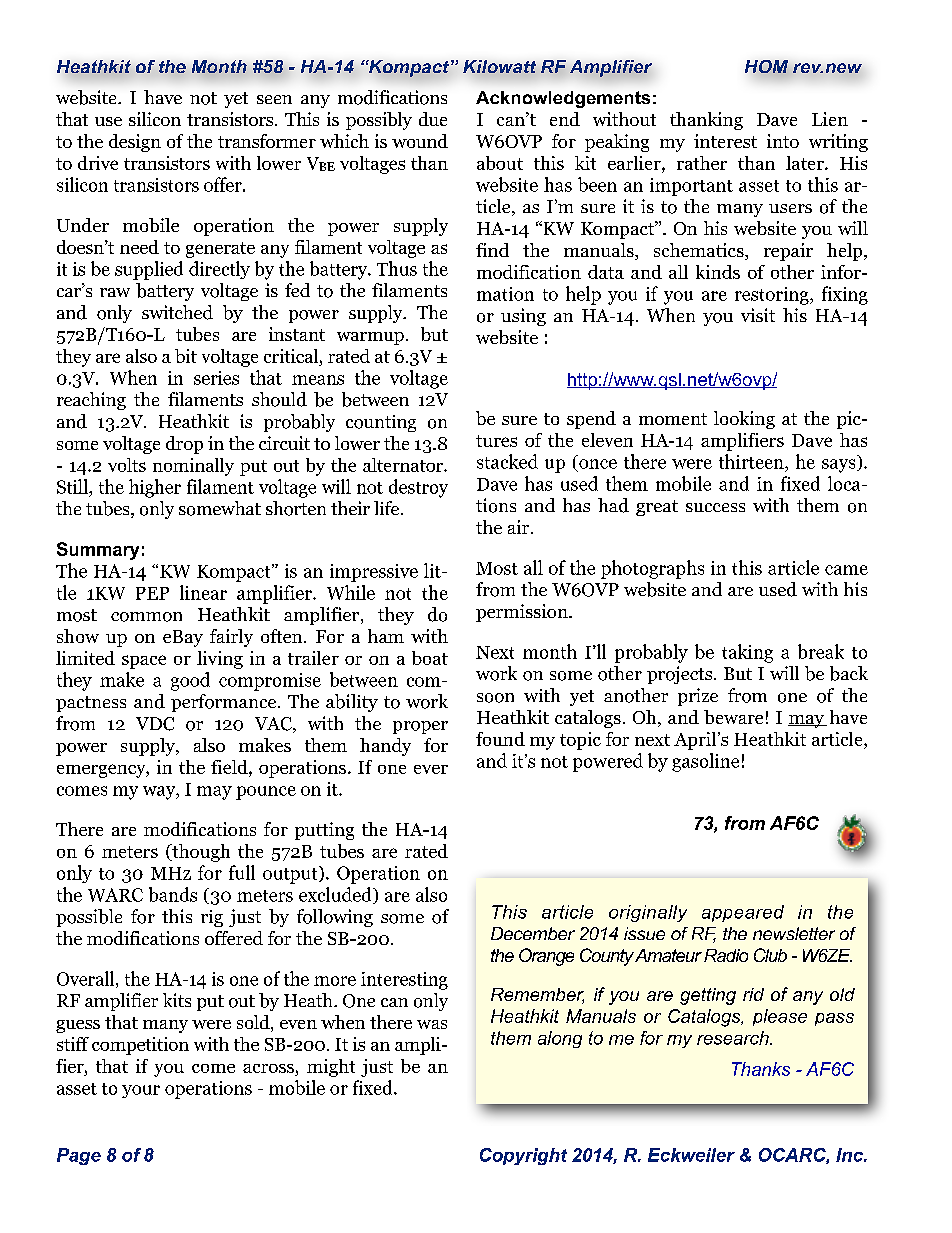 This screenshot has height=1233, width=952. Describe the element at coordinates (431, 769) in the screenshot. I see `ever` at that location.
